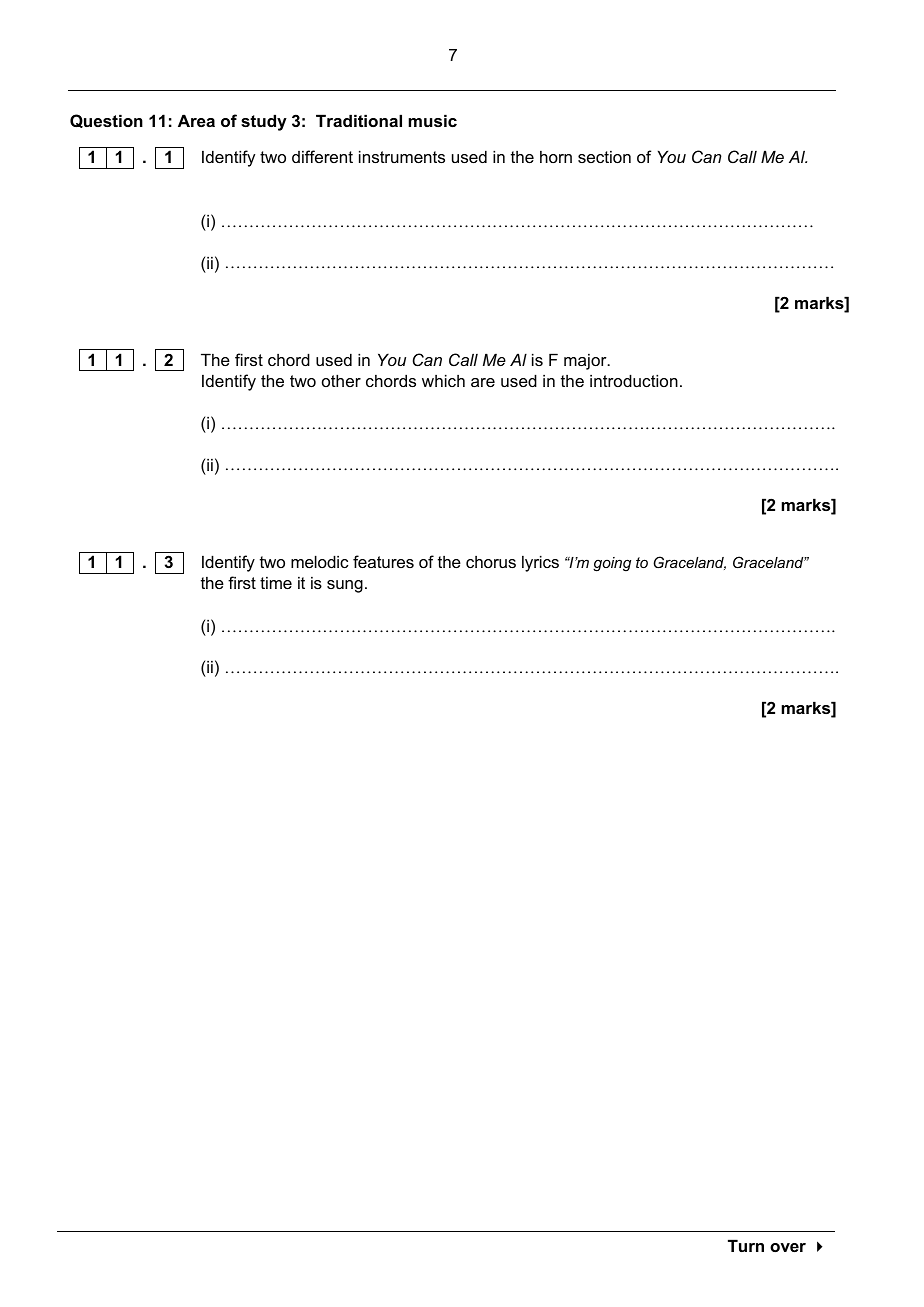 Image resolution: width=924 pixels, height=1307 pixels. Describe the element at coordinates (196, 120) in the document. I see `Area` at that location.
